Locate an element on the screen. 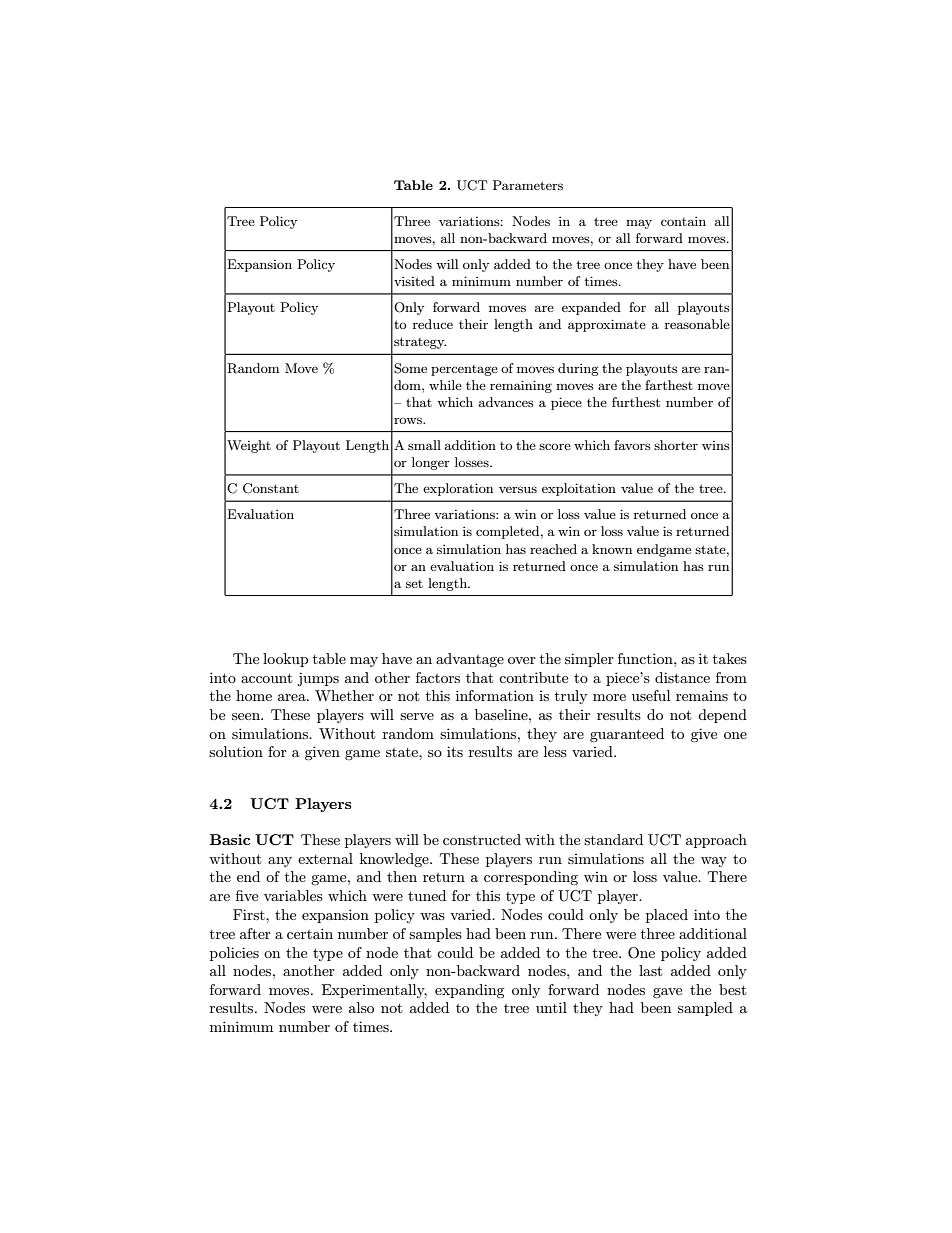 Image resolution: width=952 pixels, height=1233 pixels. lookup is located at coordinates (285, 660).
